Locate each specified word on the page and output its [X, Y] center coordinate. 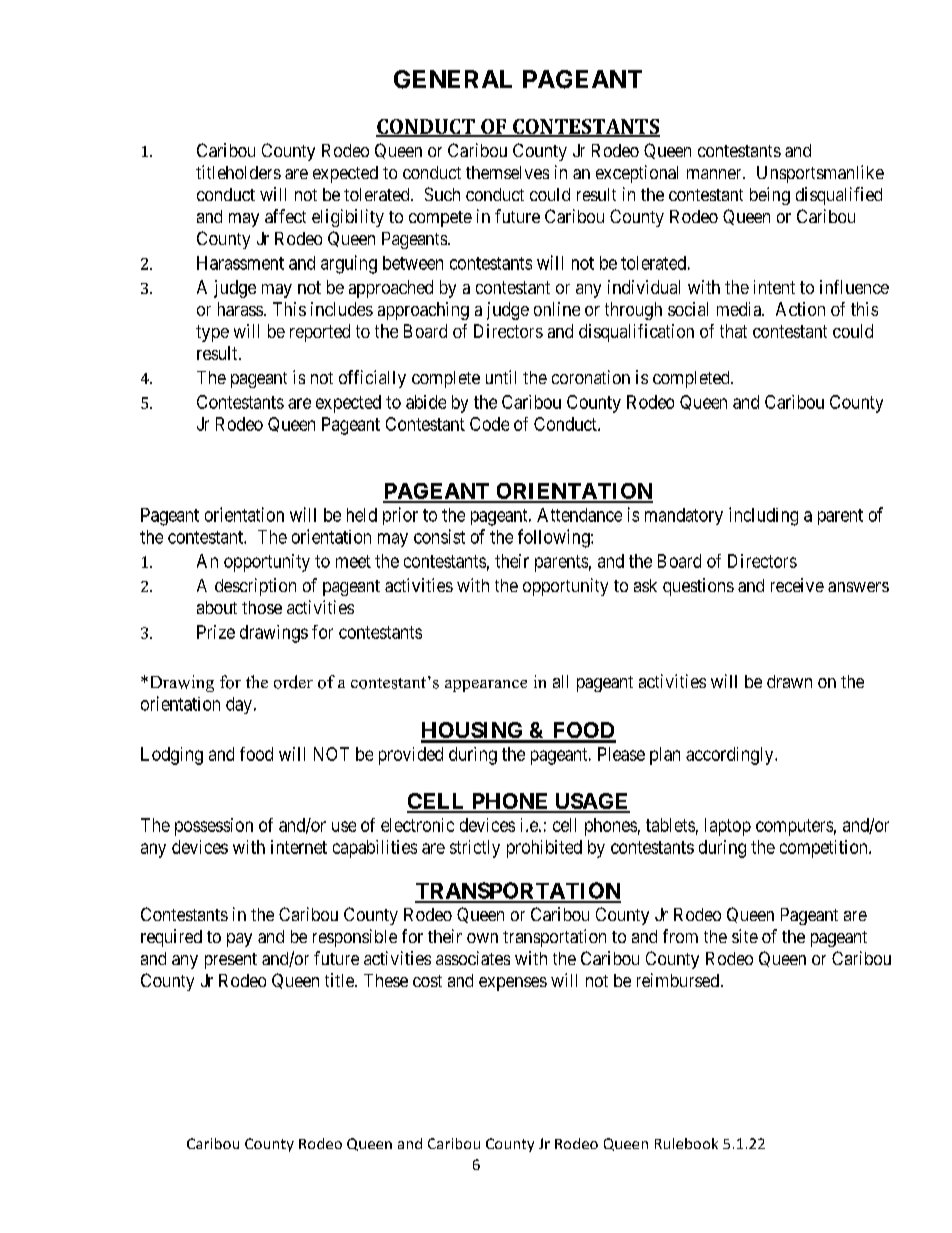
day [239, 705]
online [557, 309]
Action [800, 309]
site [745, 936]
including [763, 516]
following [555, 538]
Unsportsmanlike [820, 174]
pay [239, 940]
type [212, 333]
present [231, 961]
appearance [486, 686]
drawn [789, 681]
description [255, 587]
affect [285, 216]
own [482, 938]
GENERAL [453, 79]
